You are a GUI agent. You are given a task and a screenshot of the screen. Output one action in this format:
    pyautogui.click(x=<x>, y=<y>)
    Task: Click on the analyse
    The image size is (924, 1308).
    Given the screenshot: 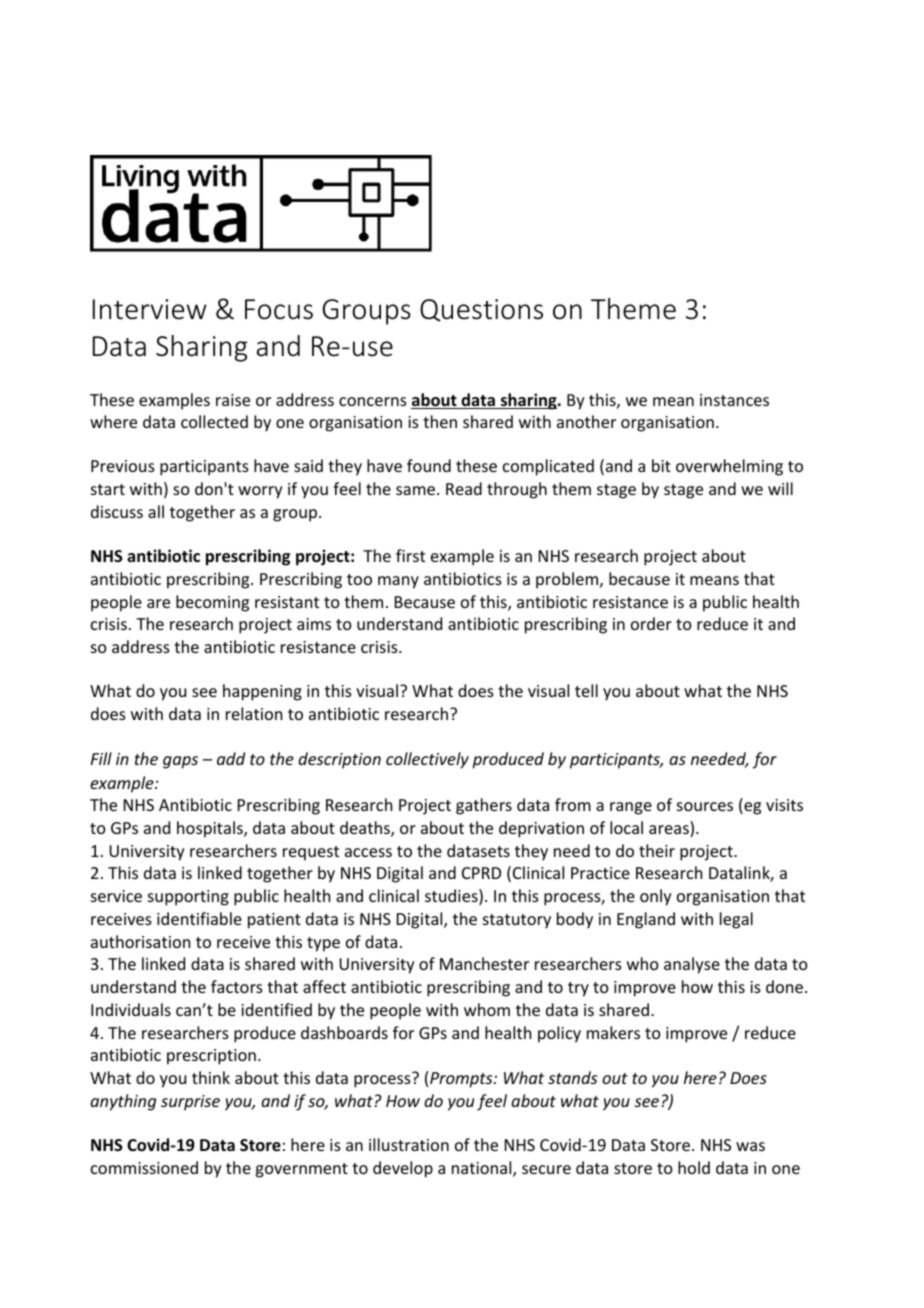 What is the action you would take?
    pyautogui.click(x=692, y=965)
